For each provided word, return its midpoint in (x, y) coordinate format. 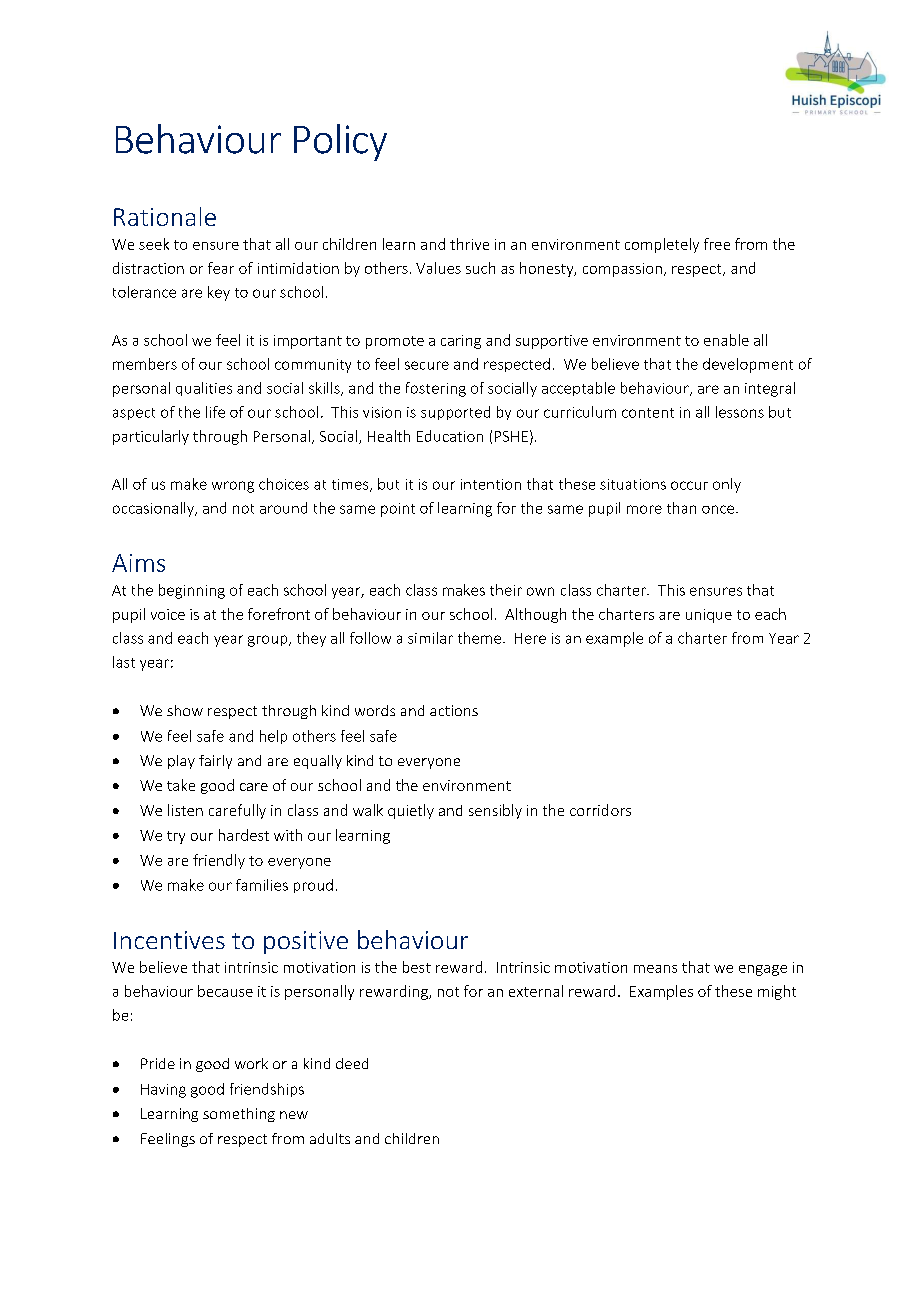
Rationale (165, 216)
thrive (469, 244)
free (717, 244)
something (239, 1115)
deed (352, 1063)
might (777, 992)
